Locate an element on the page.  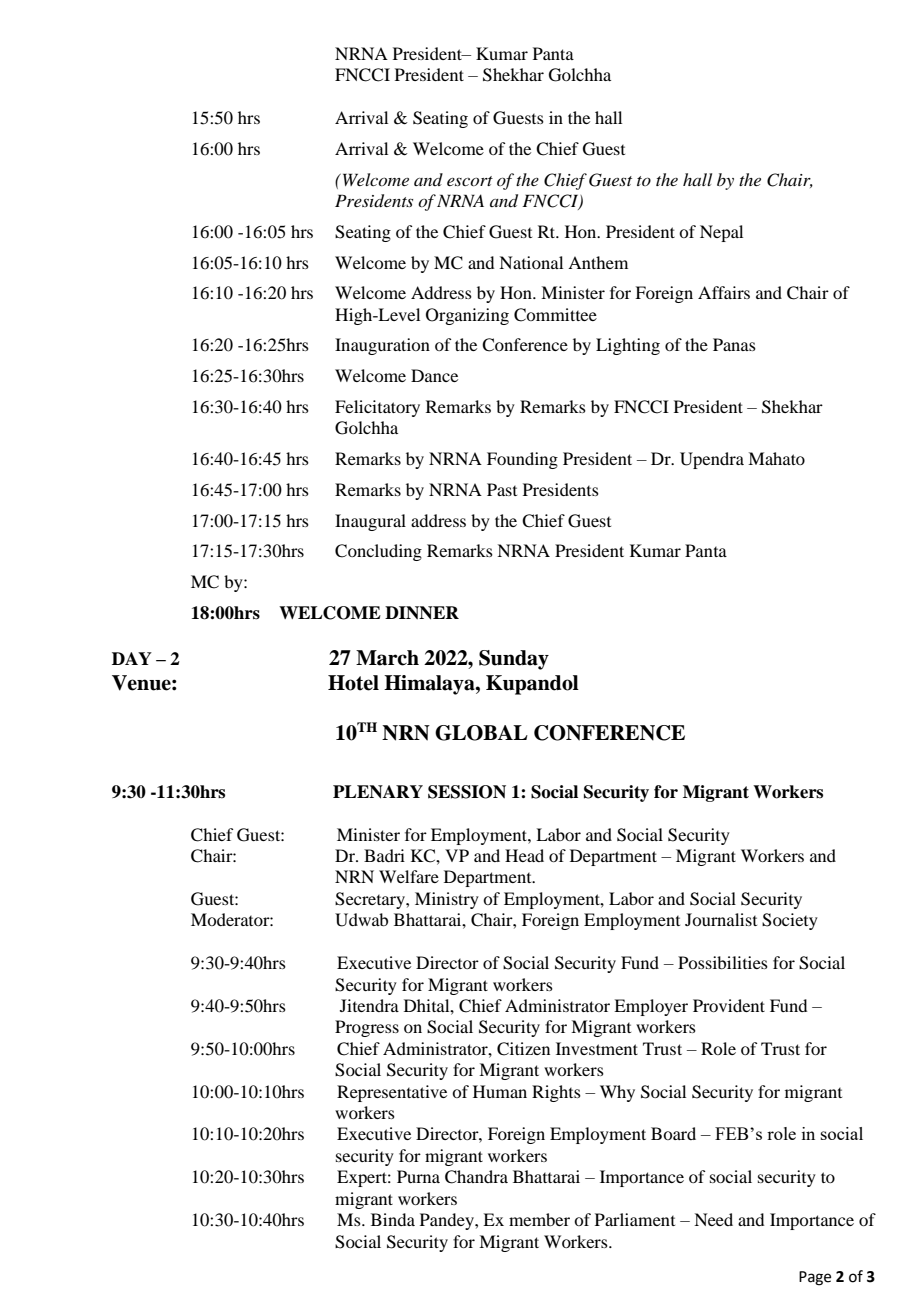
escort is located at coordinates (470, 181).
